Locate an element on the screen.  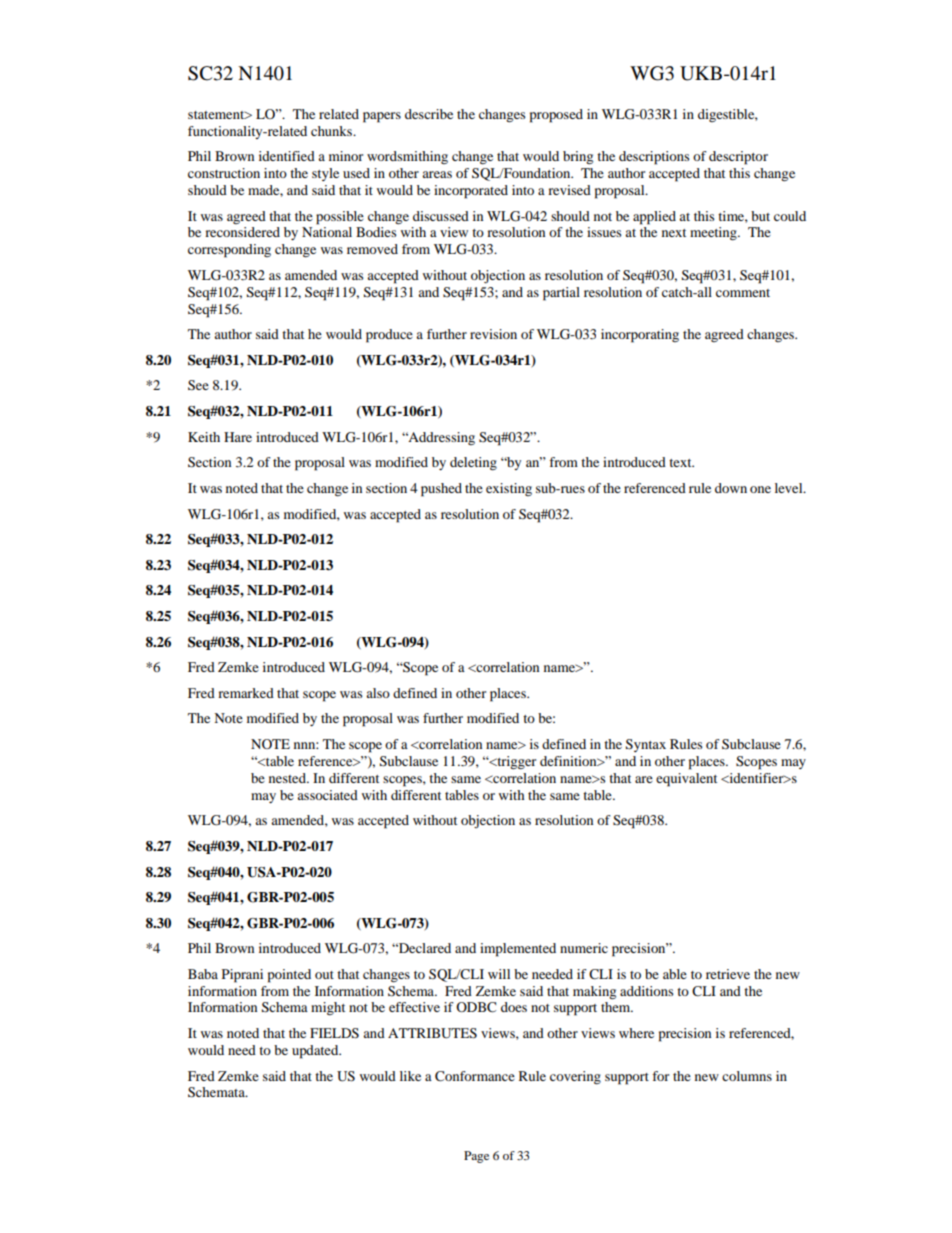
descriptor is located at coordinates (738, 158).
